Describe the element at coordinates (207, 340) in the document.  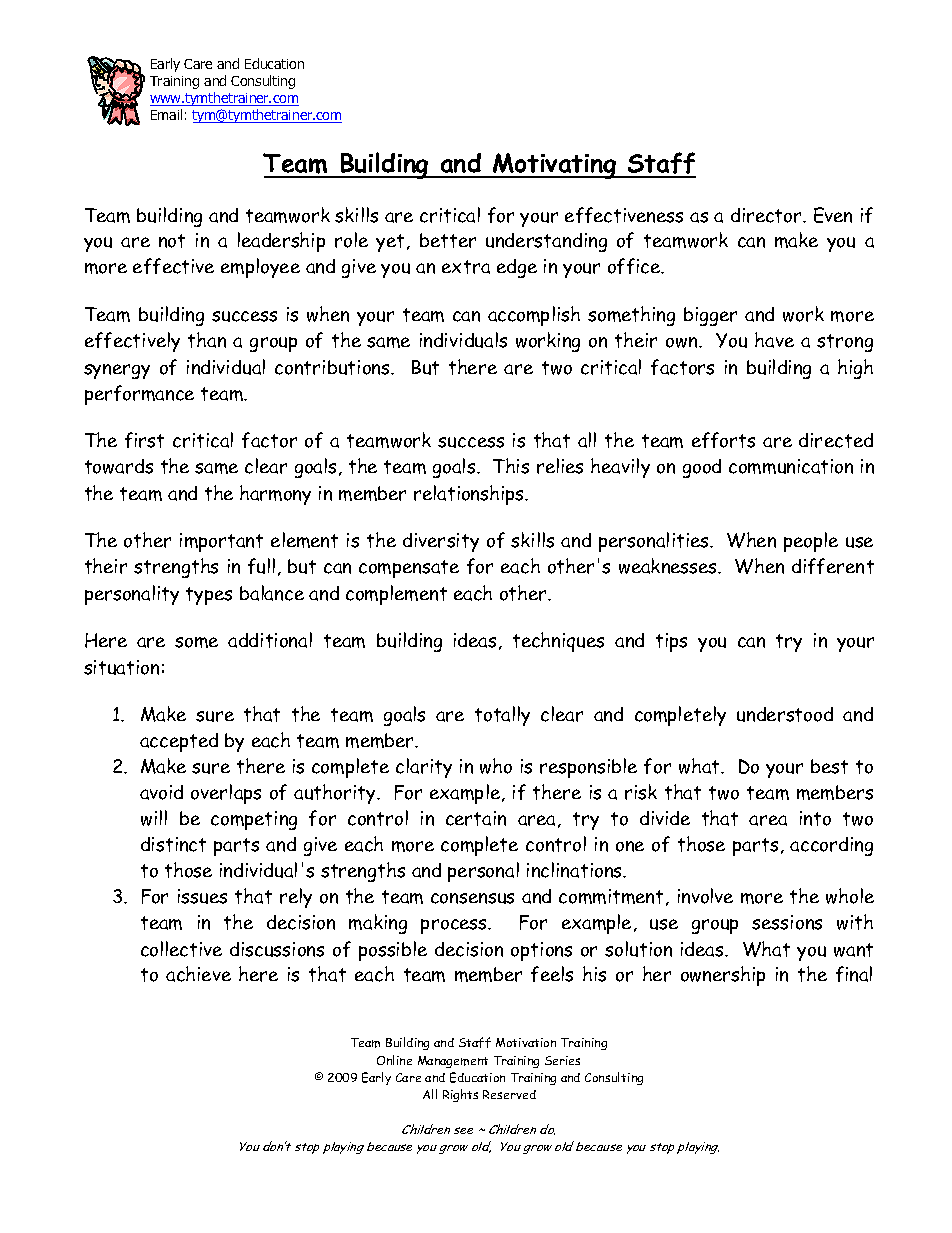
I see `than` at that location.
